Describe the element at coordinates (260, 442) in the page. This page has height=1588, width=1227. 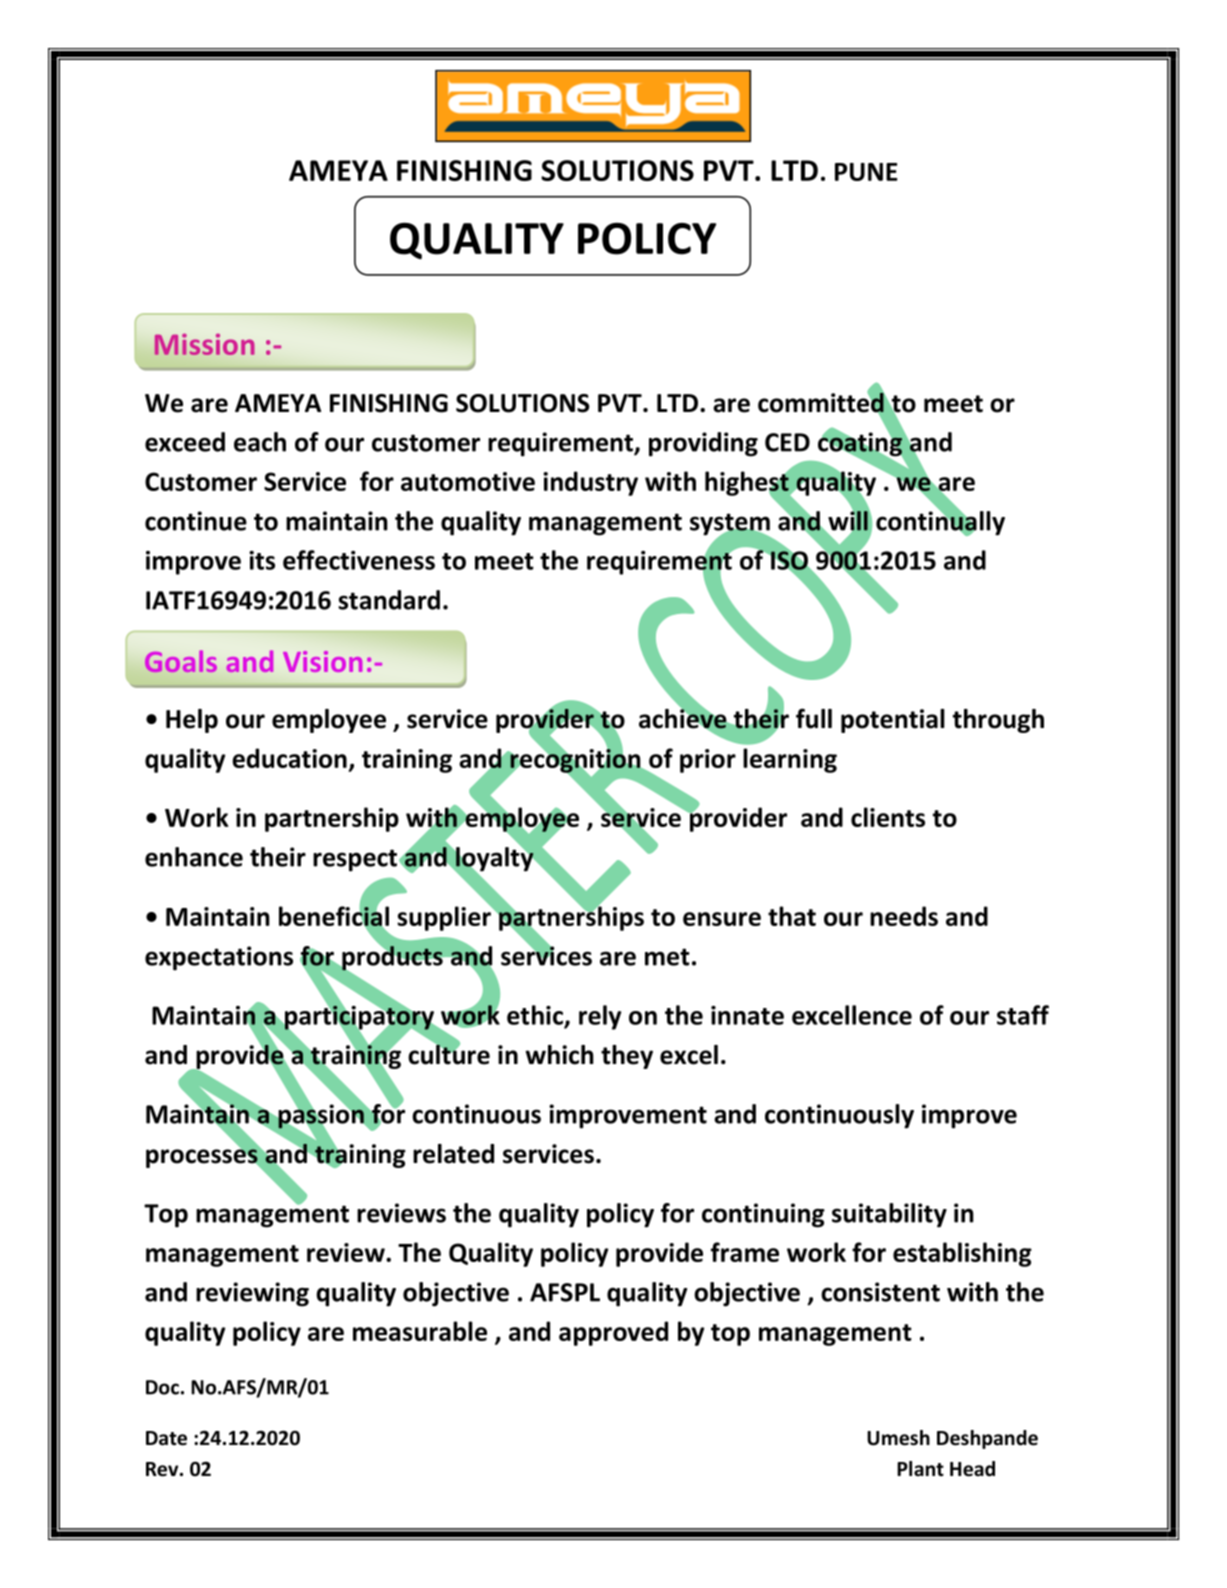
I see `each` at that location.
